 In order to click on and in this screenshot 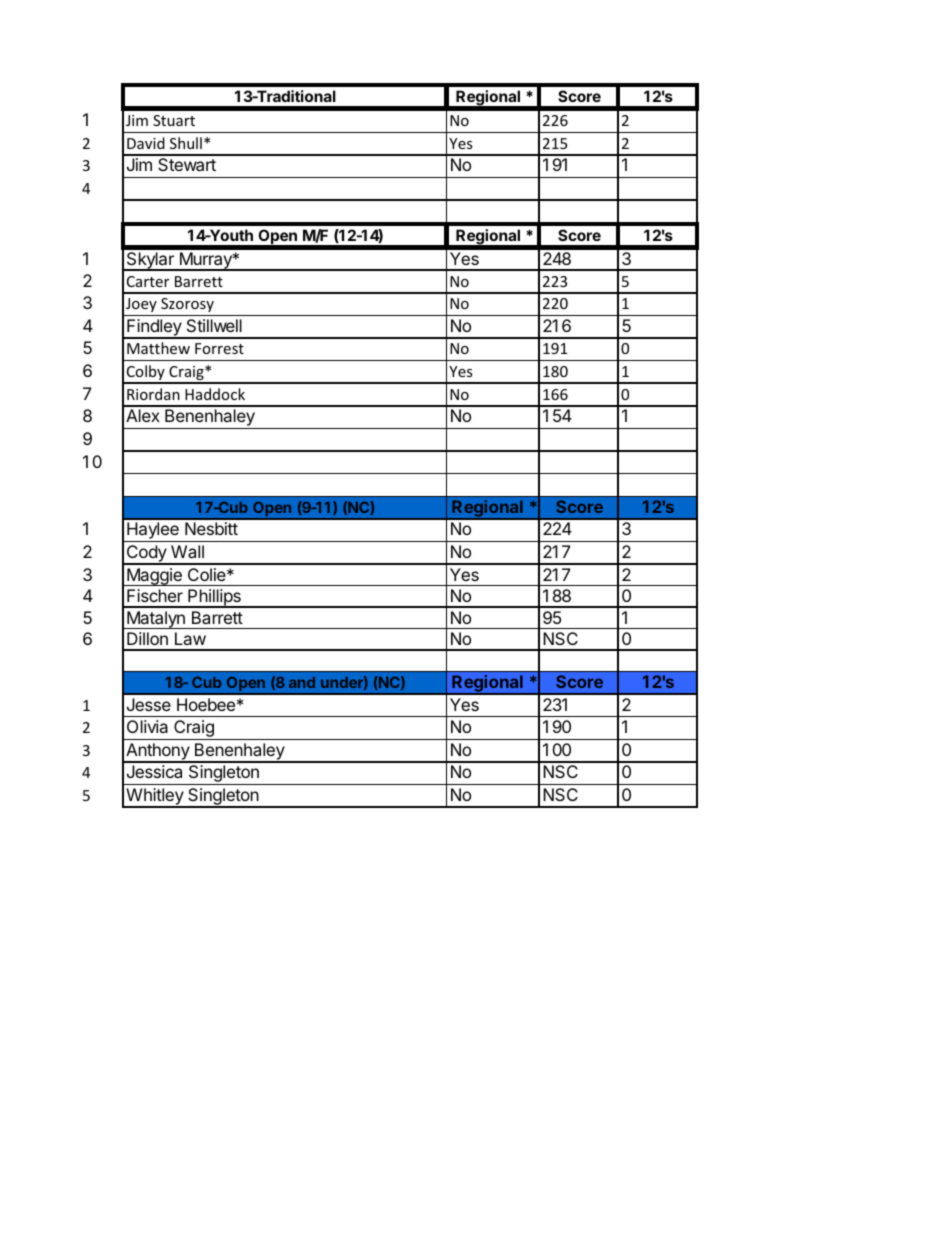, I will do `click(302, 682)`.
